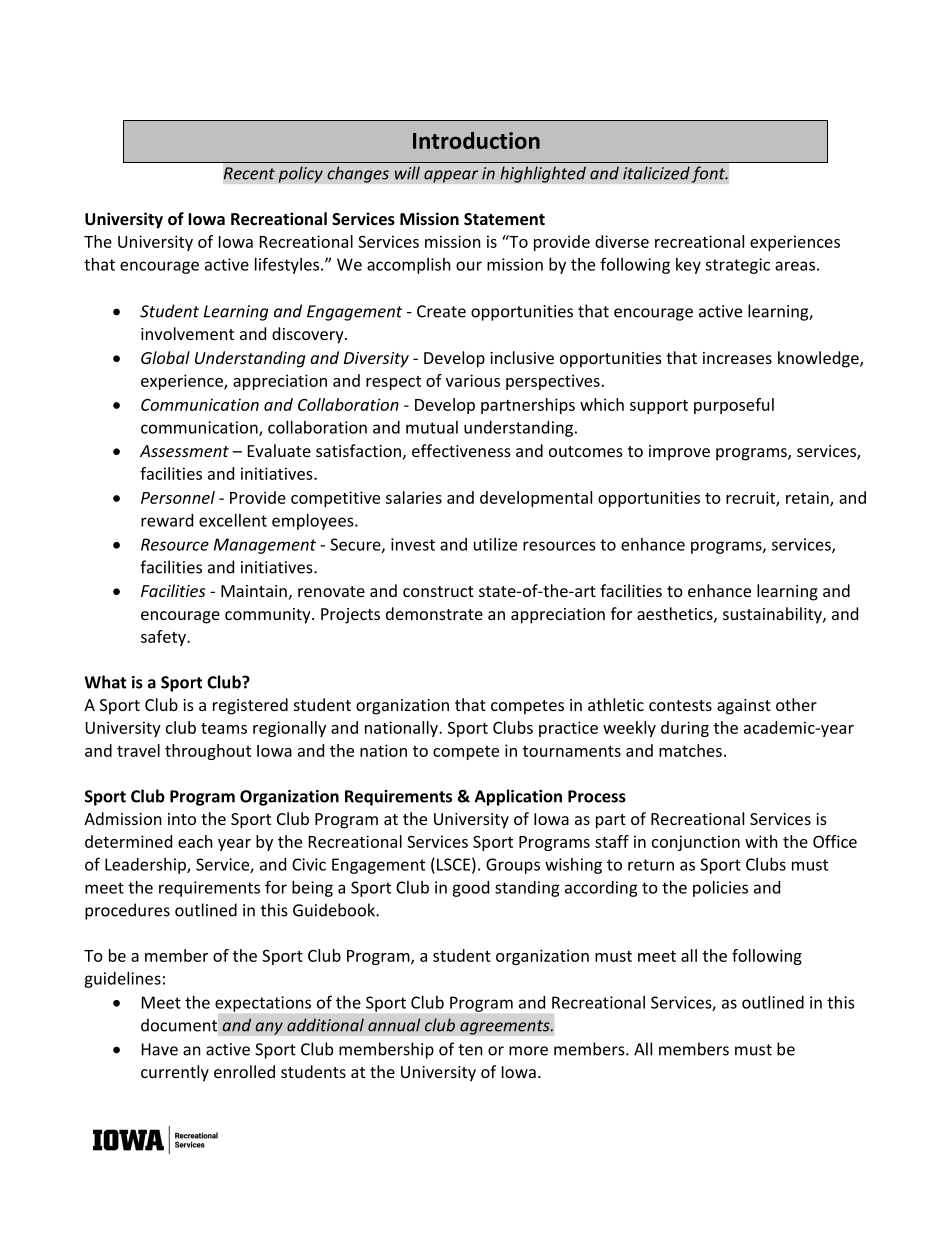 Image resolution: width=952 pixels, height=1233 pixels. What do you see at coordinates (734, 406) in the screenshot?
I see `purposeful` at bounding box center [734, 406].
